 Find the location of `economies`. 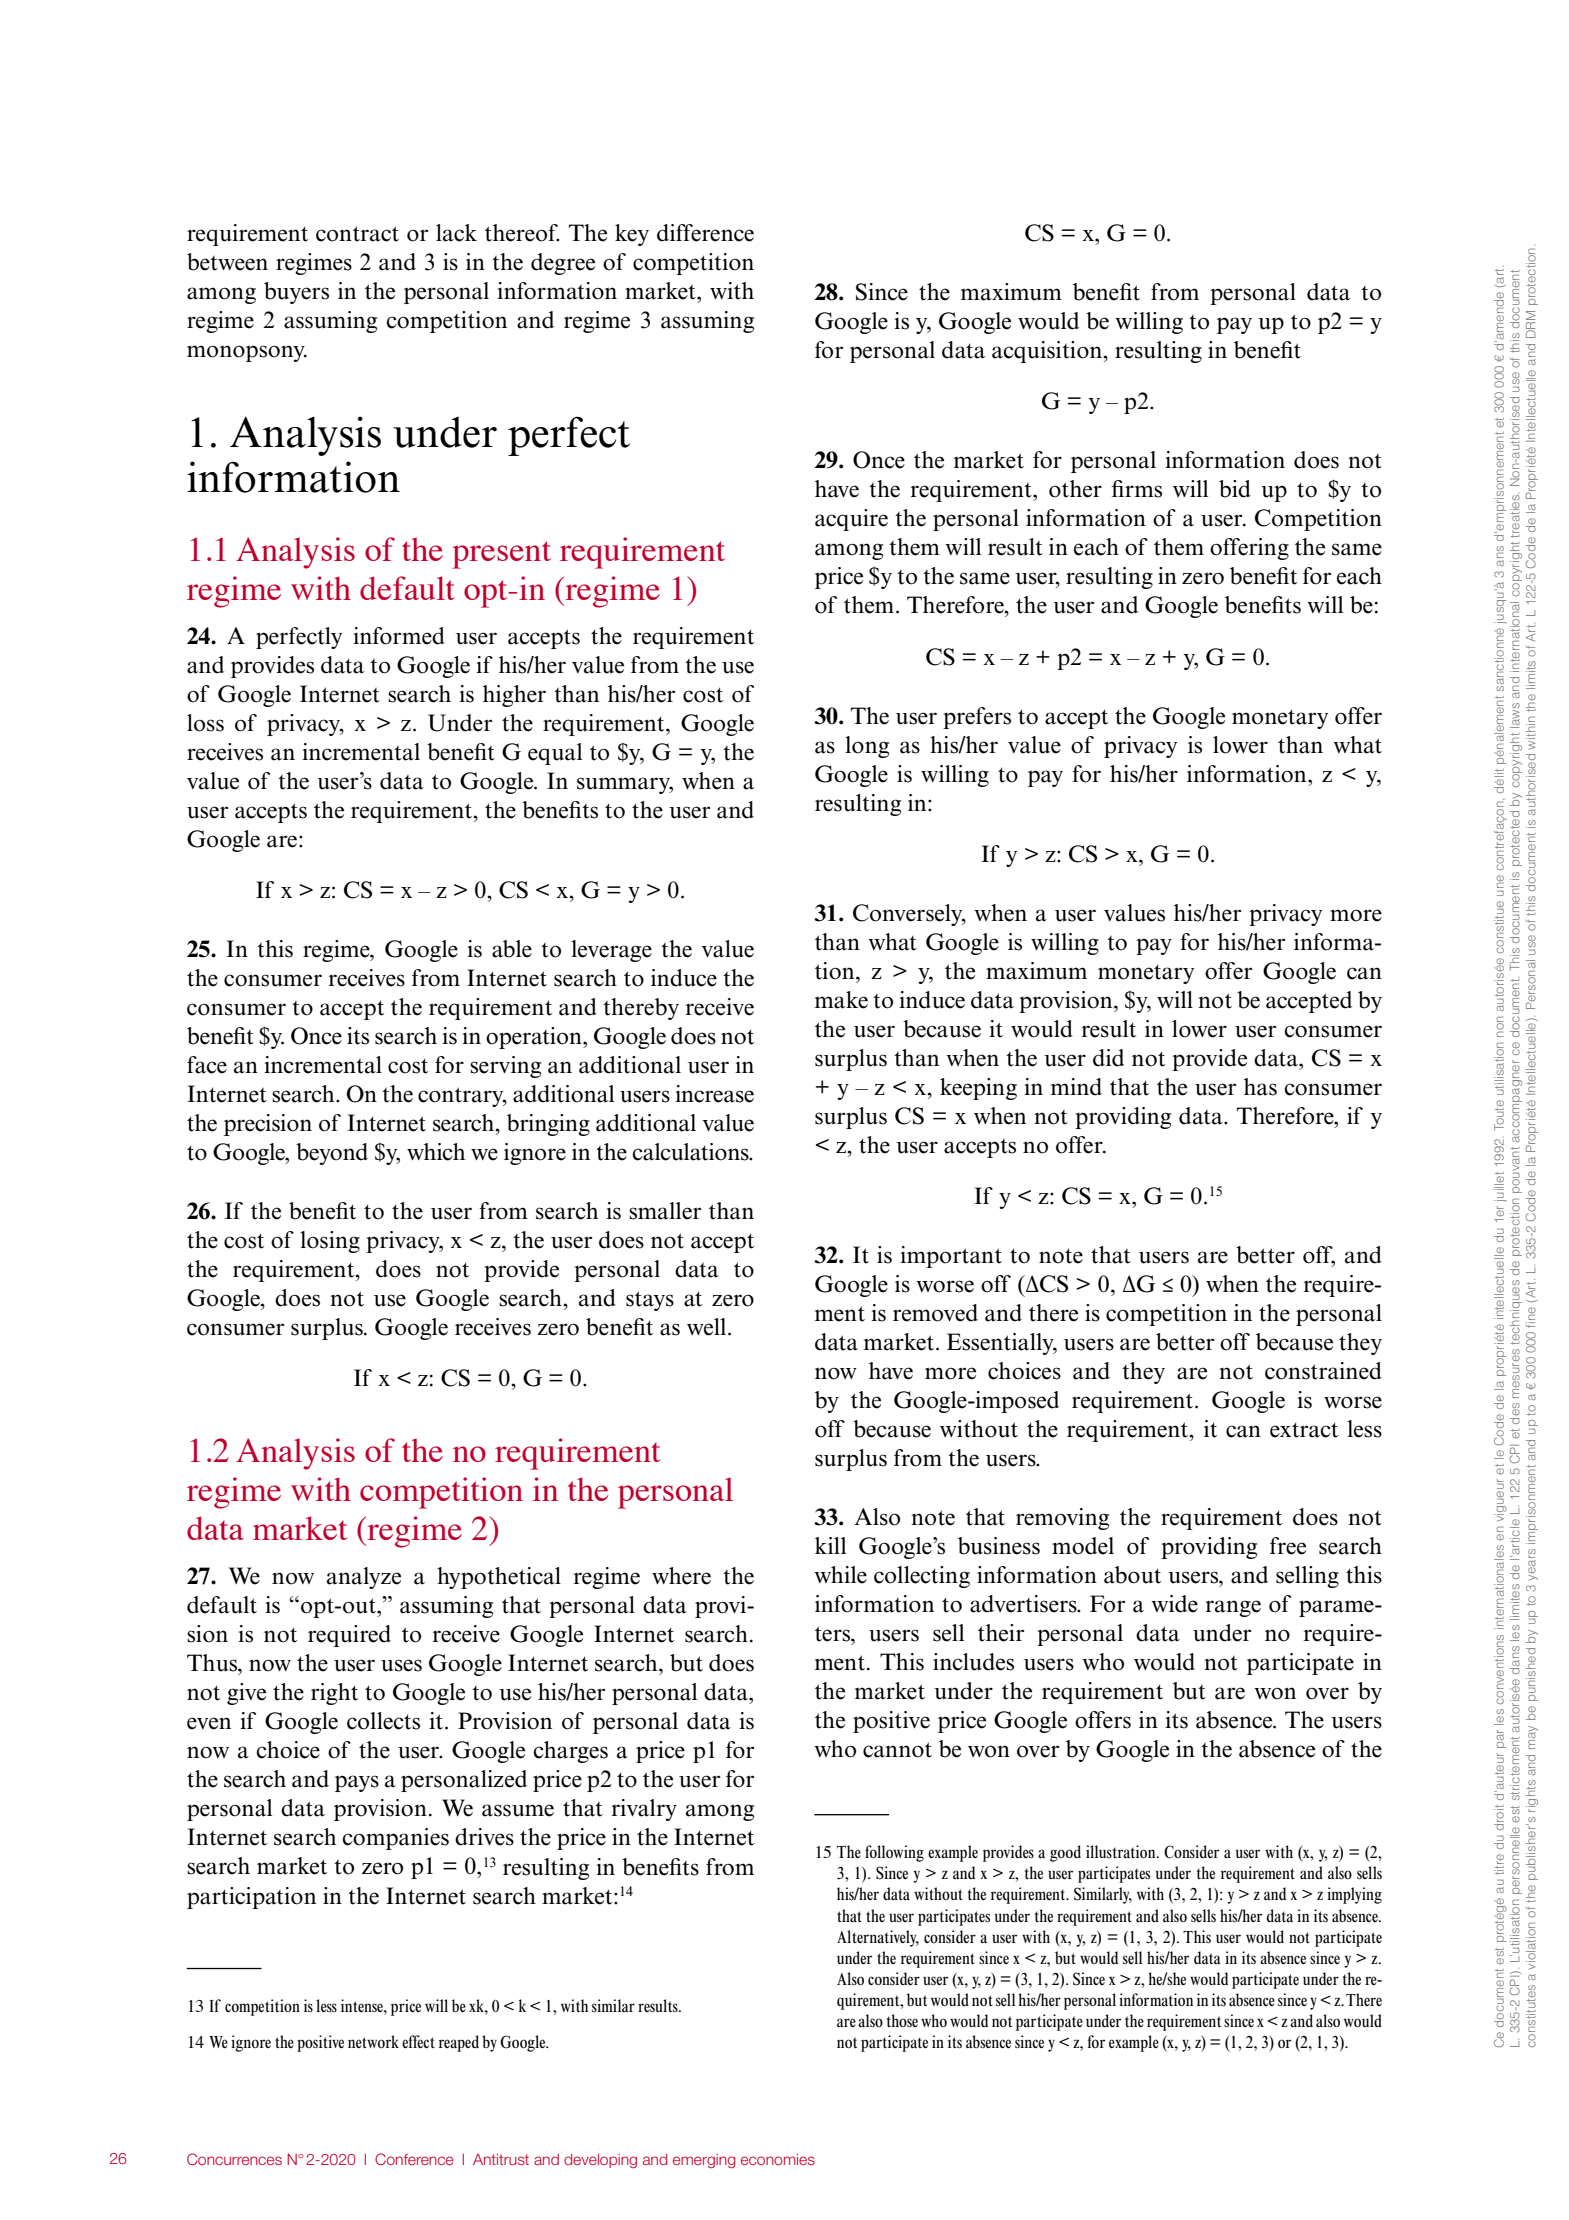

economies is located at coordinates (778, 2159).
